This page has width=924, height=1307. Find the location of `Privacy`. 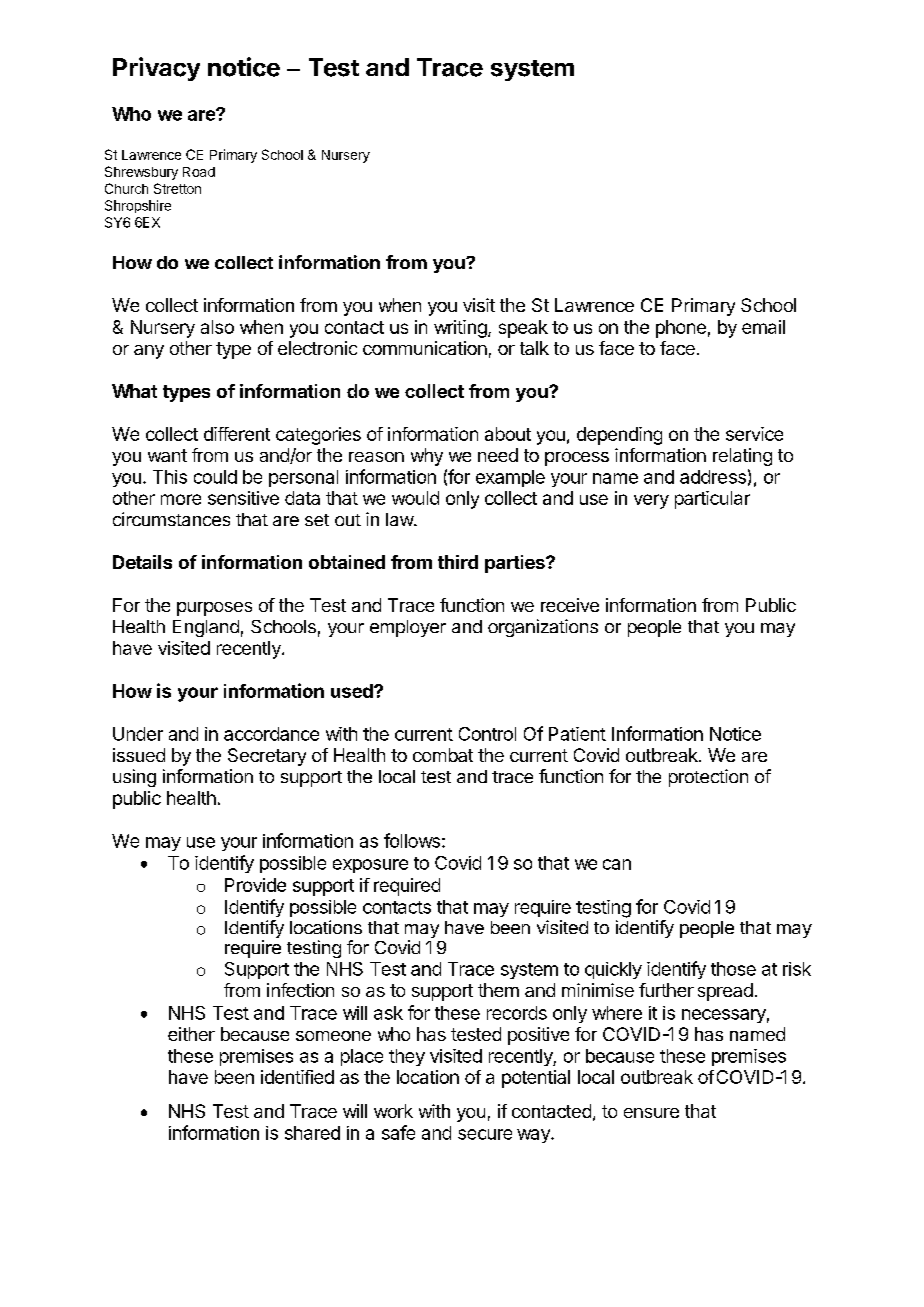

Privacy is located at coordinates (156, 69).
